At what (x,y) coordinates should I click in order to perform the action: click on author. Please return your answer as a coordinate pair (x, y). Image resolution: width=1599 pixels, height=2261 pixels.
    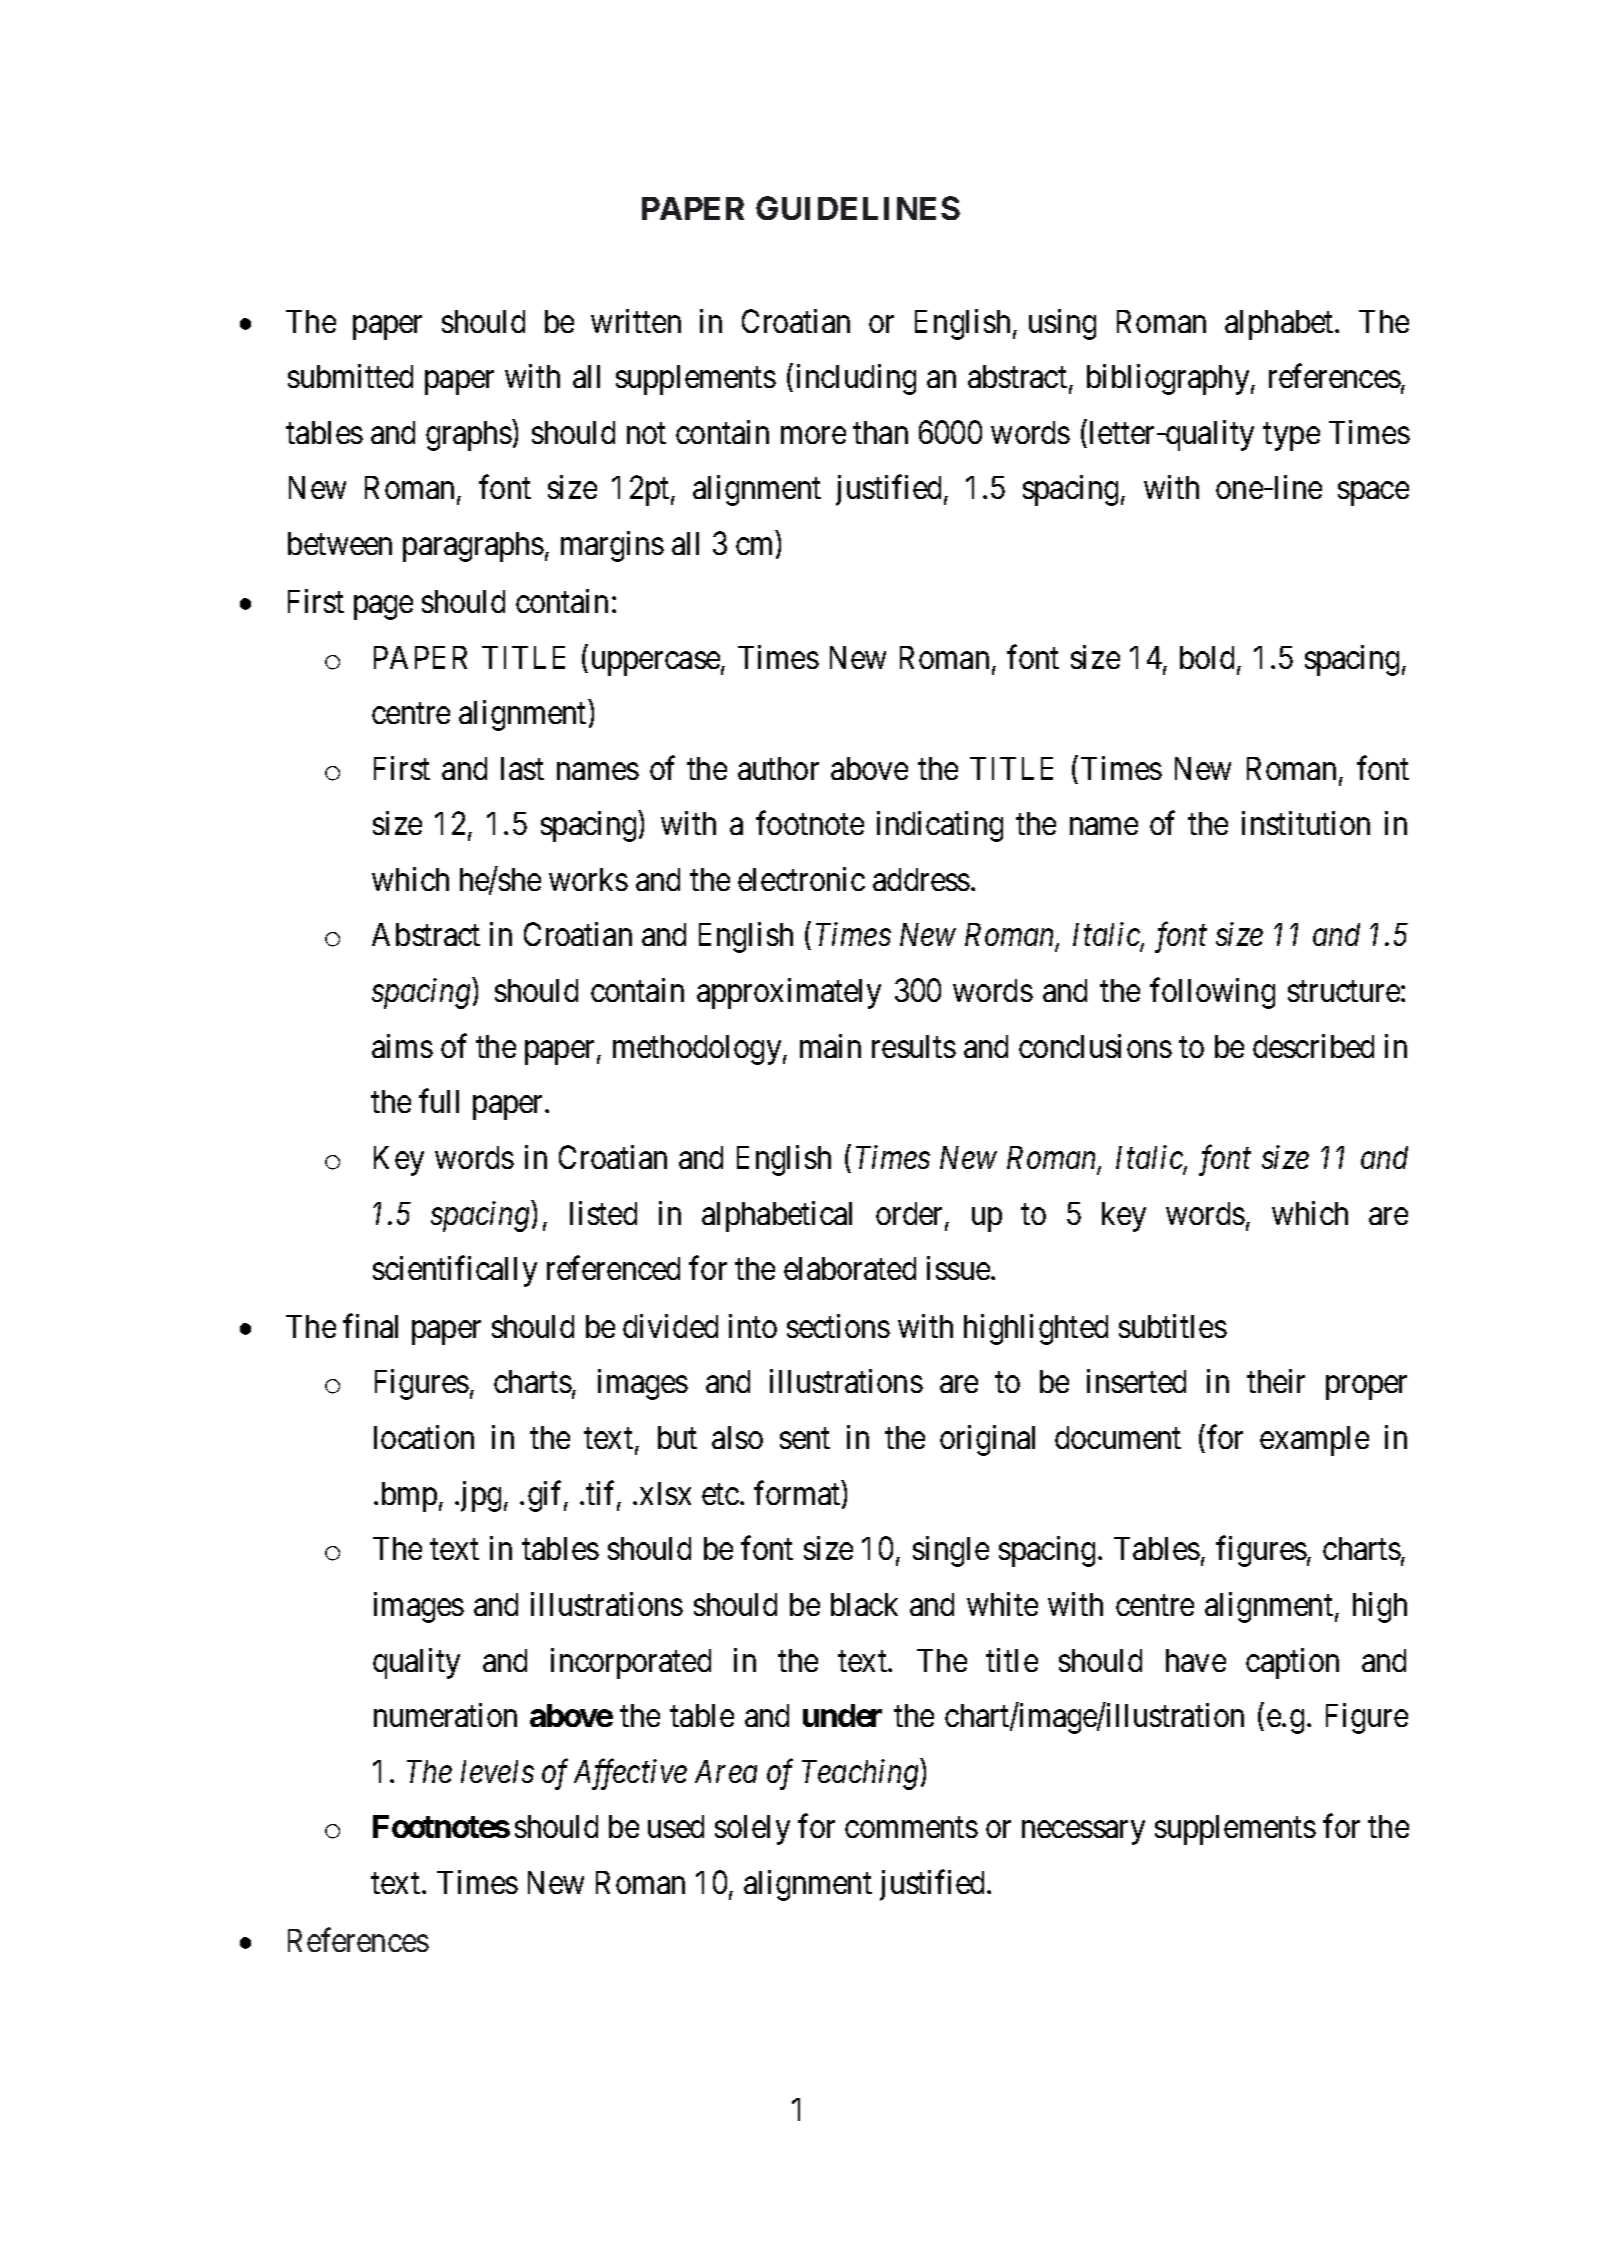
    Looking at the image, I should click on (778, 768).
